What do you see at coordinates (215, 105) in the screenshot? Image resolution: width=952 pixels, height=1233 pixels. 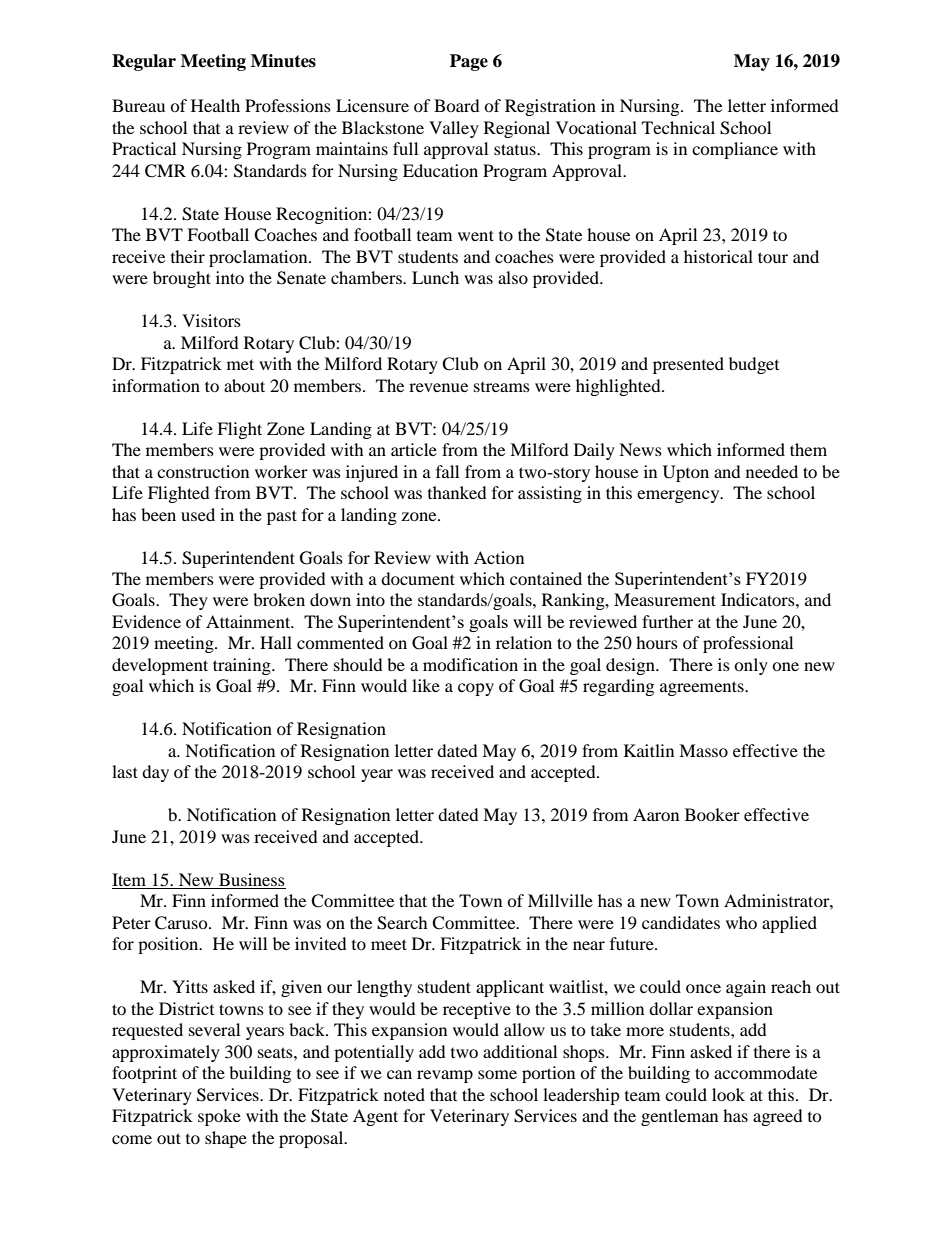 I see `Health` at bounding box center [215, 105].
